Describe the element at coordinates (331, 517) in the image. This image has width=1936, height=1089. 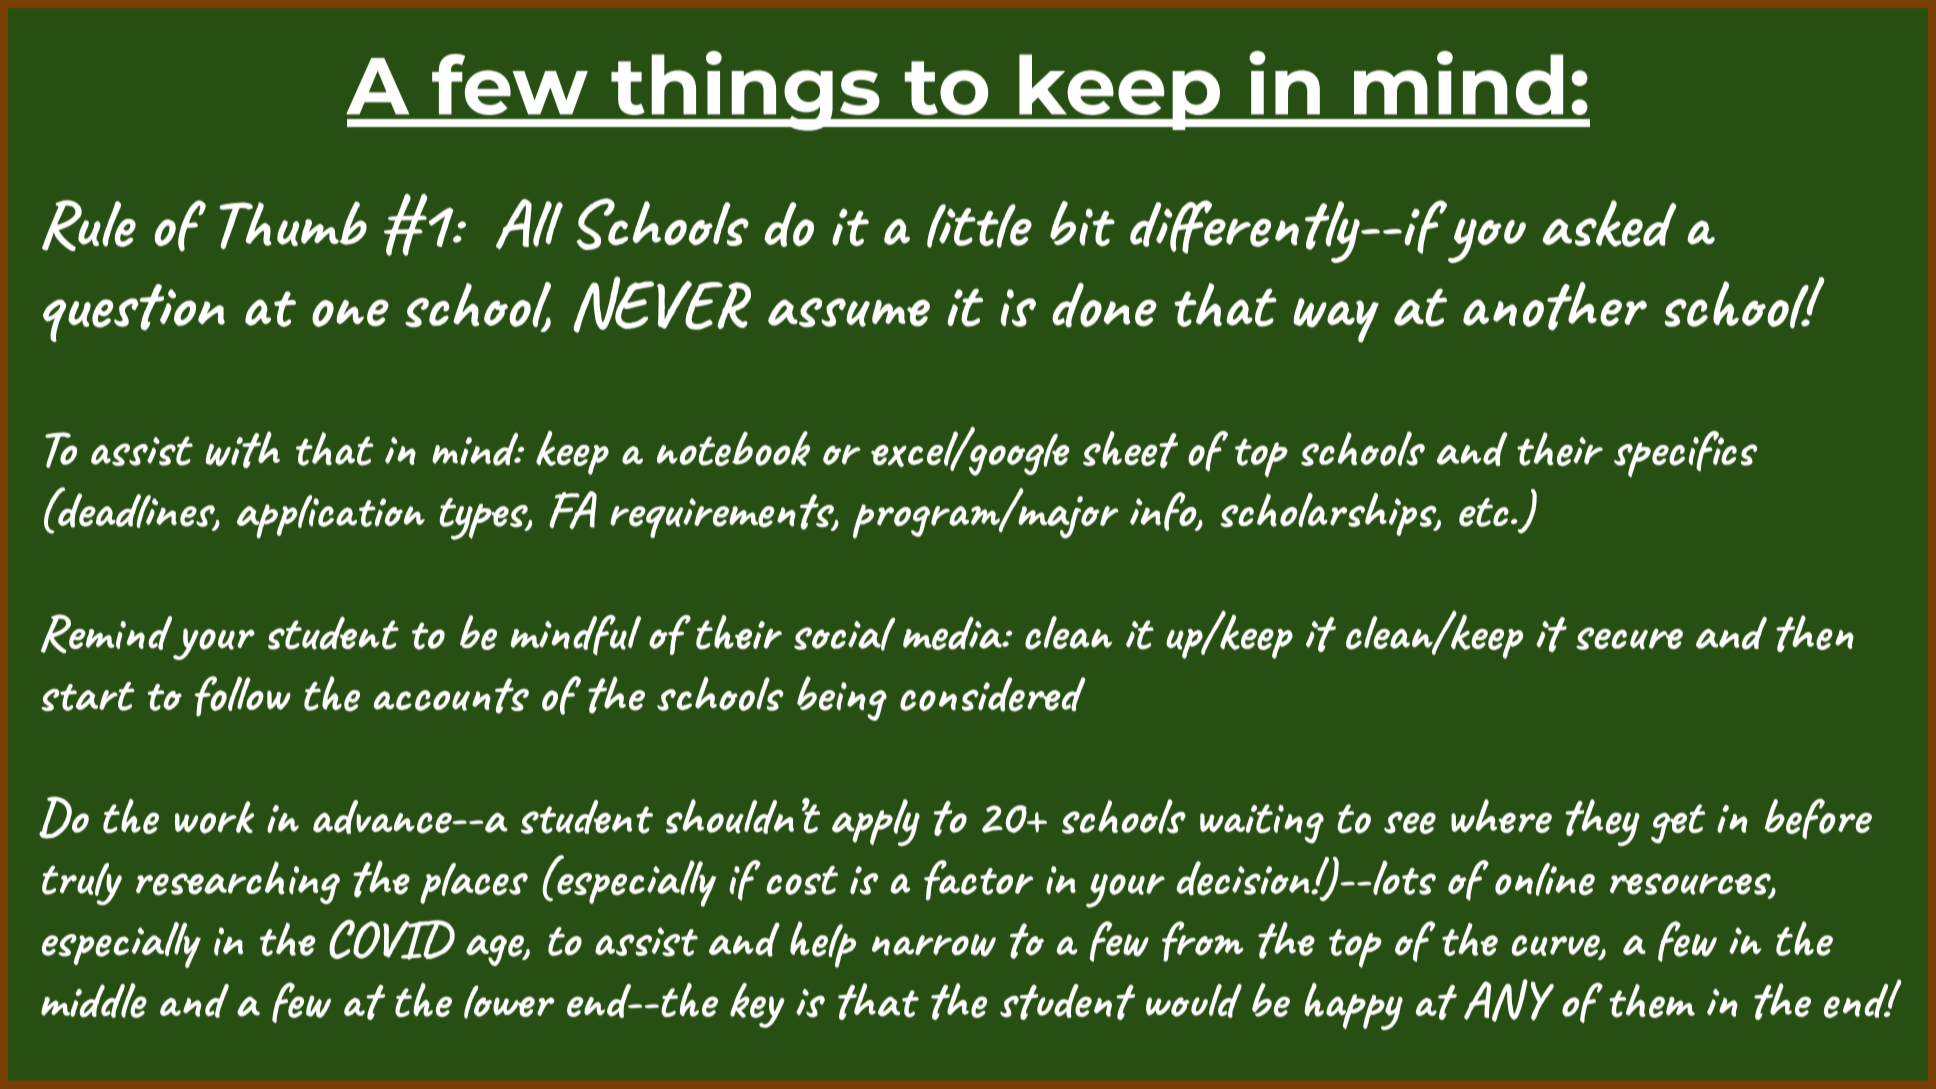
I see `application` at that location.
